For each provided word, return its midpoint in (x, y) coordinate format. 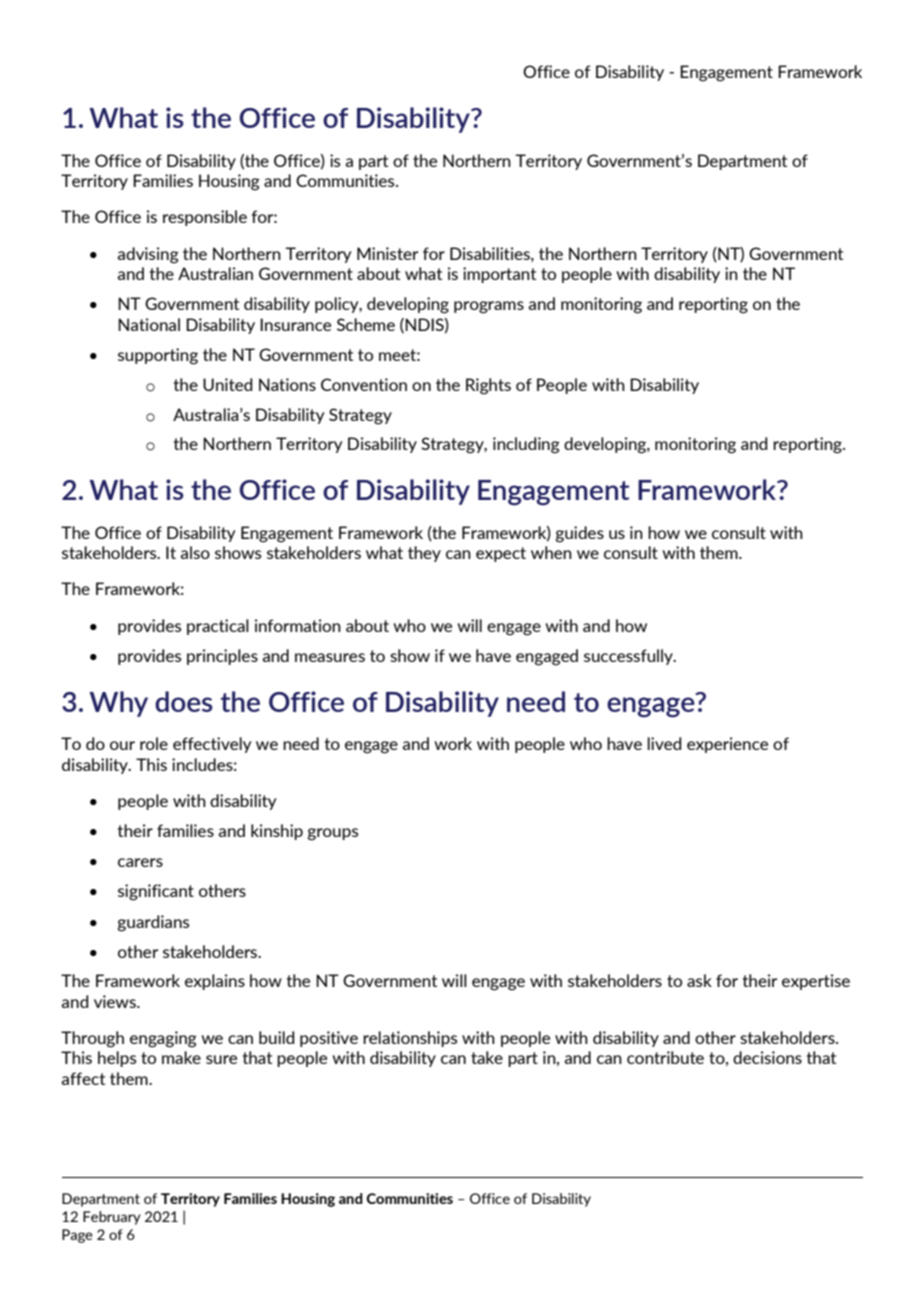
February (112, 1218)
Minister (387, 253)
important (499, 275)
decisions (767, 1057)
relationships (410, 1039)
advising (148, 255)
